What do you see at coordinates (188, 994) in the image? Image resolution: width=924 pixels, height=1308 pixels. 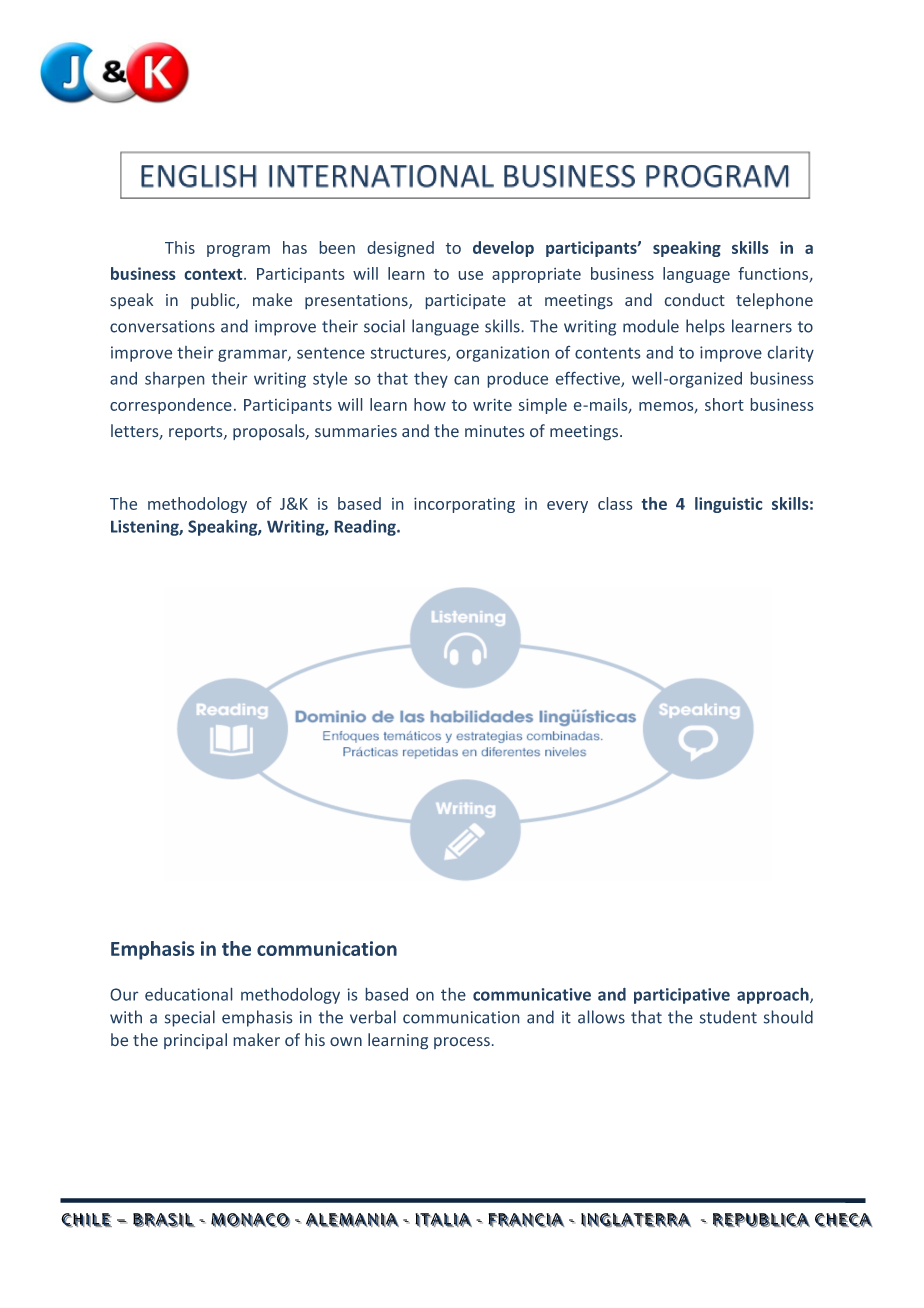 I see `educational` at bounding box center [188, 994].
